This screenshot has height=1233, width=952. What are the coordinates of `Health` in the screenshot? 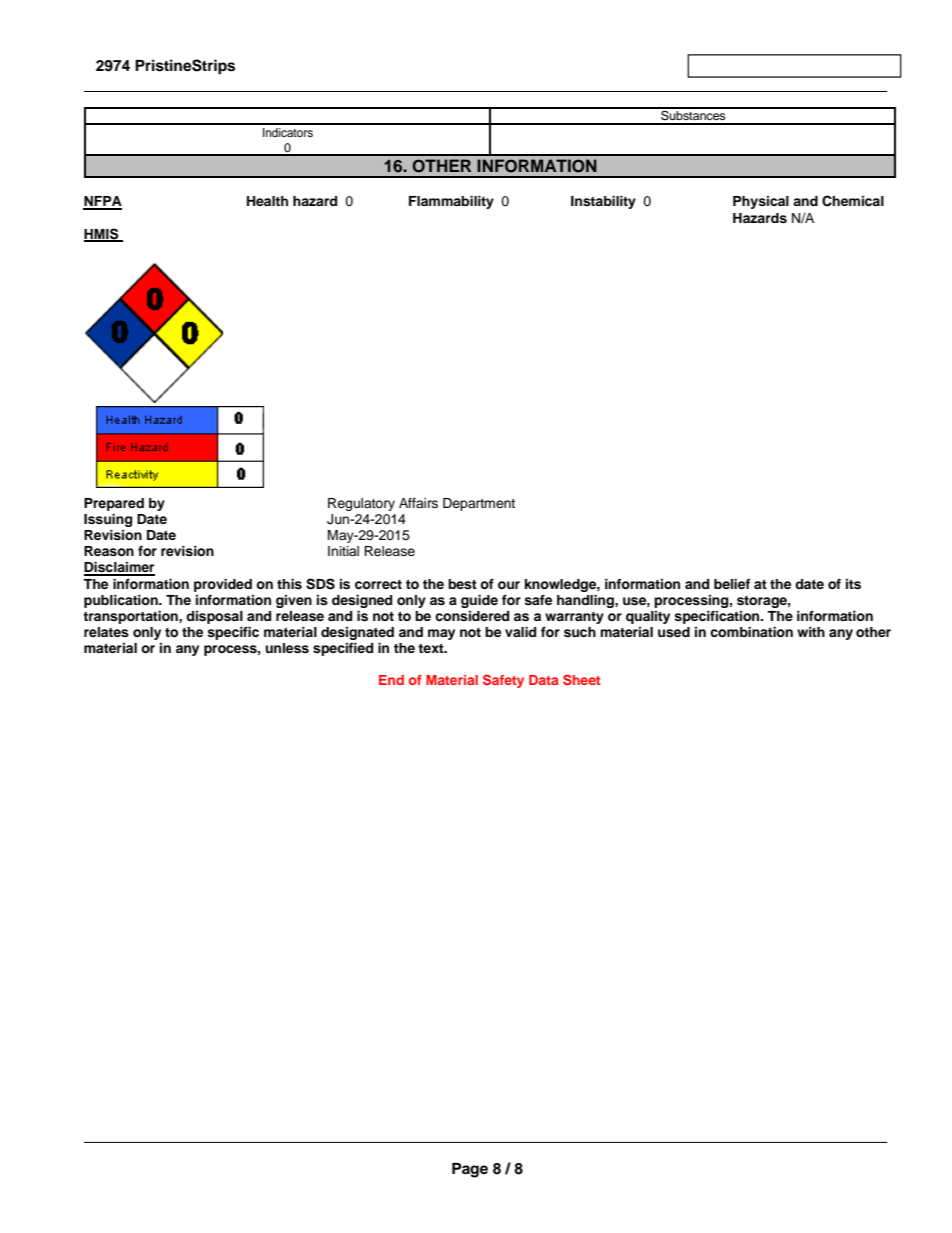 It's located at (267, 201).
